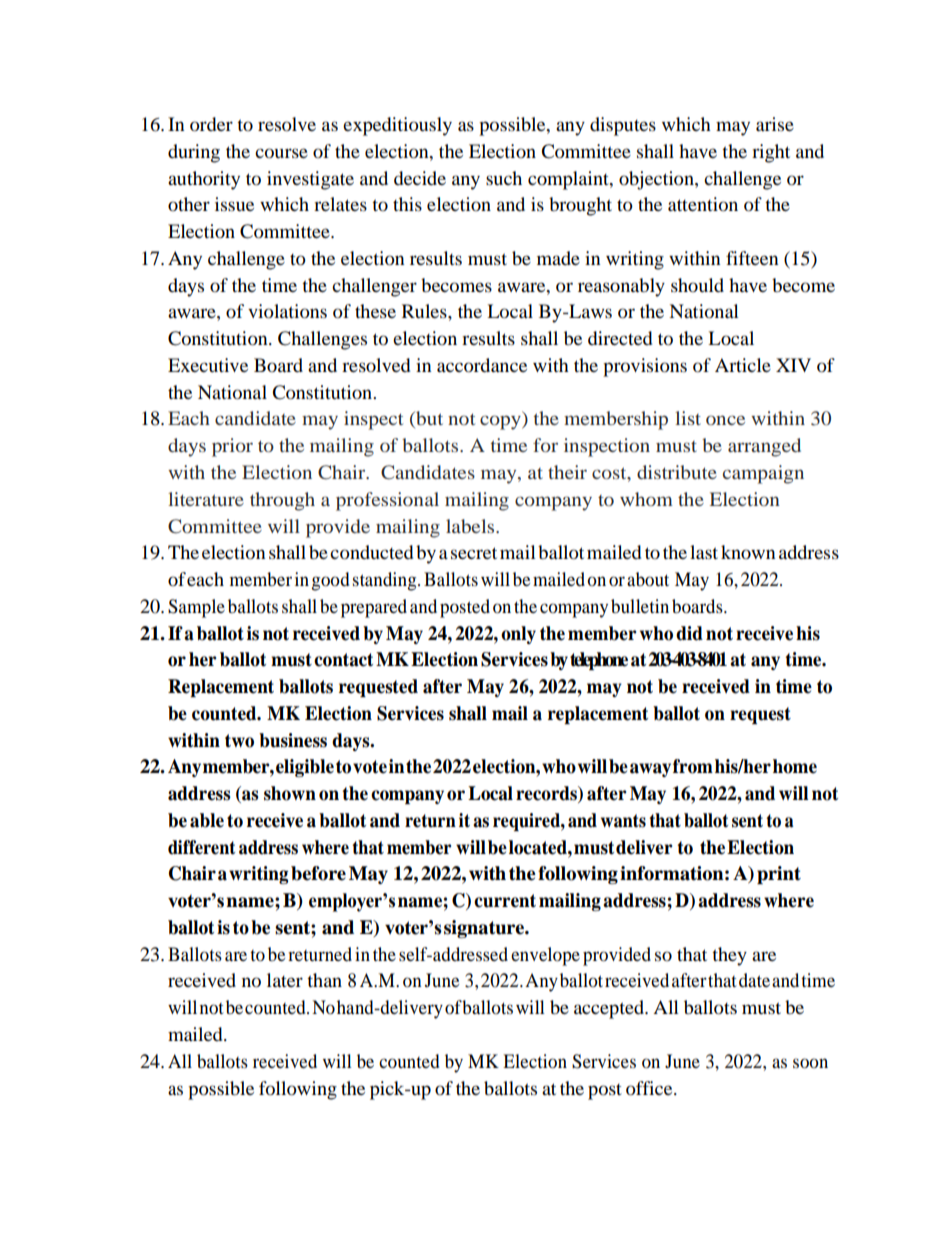  What do you see at coordinates (504, 178) in the document?
I see `such` at bounding box center [504, 178].
